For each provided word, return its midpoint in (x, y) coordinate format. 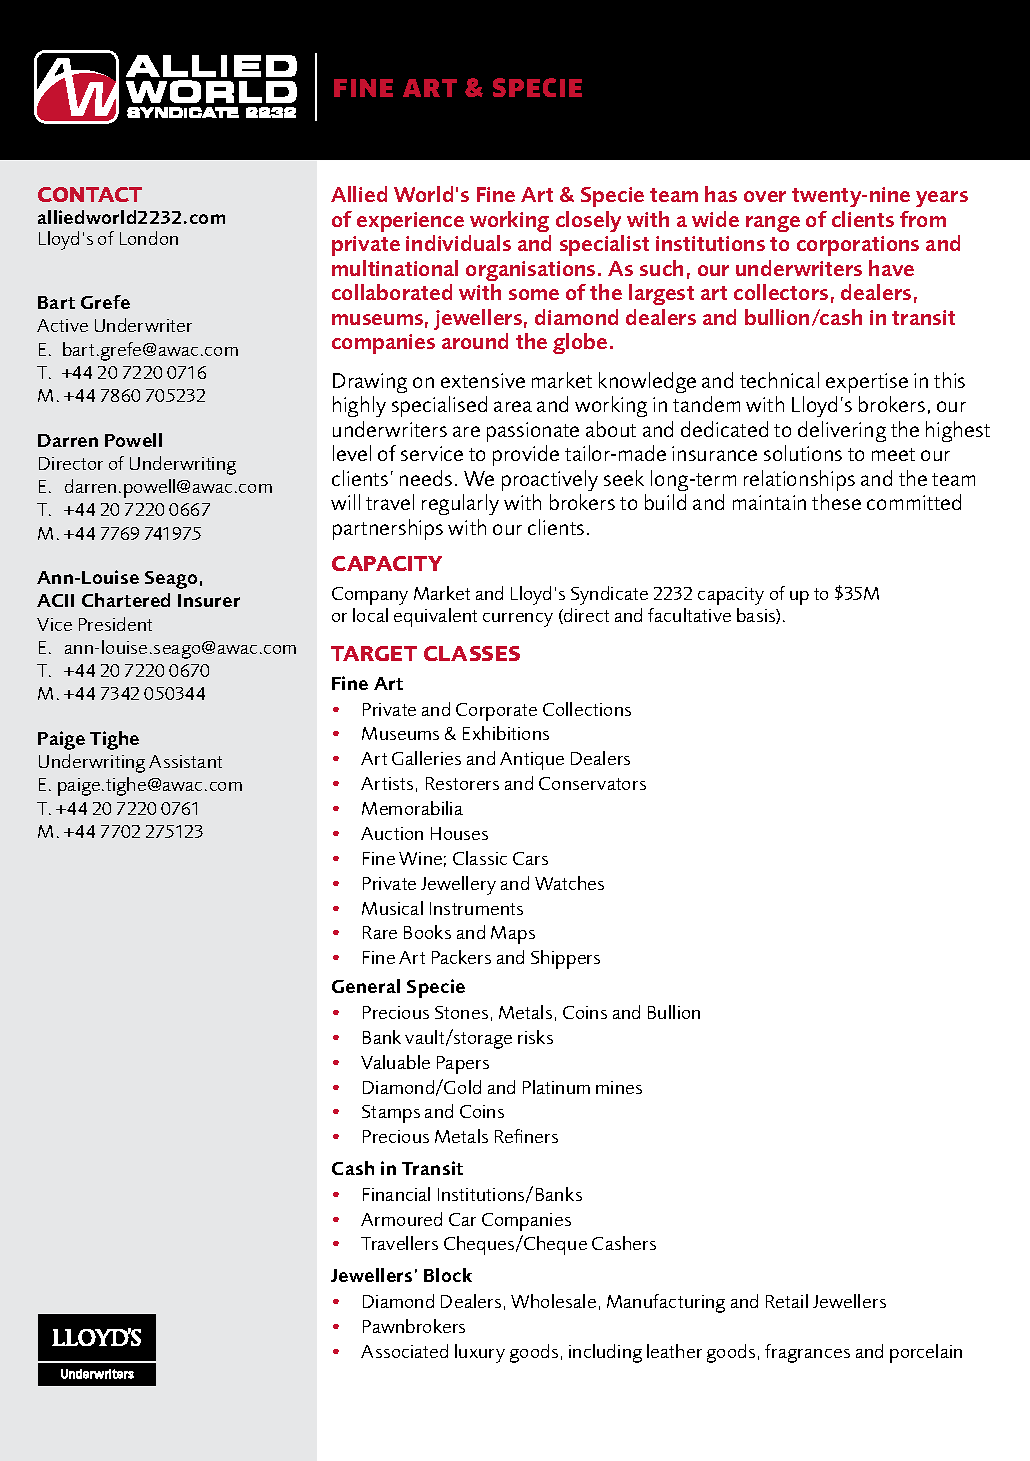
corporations (858, 246)
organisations (530, 271)
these (836, 502)
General (366, 986)
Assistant (185, 761)
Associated (404, 1351)
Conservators (592, 783)
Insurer (209, 600)
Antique (532, 761)
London (149, 238)
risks (535, 1037)
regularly (460, 504)
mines (619, 1087)
